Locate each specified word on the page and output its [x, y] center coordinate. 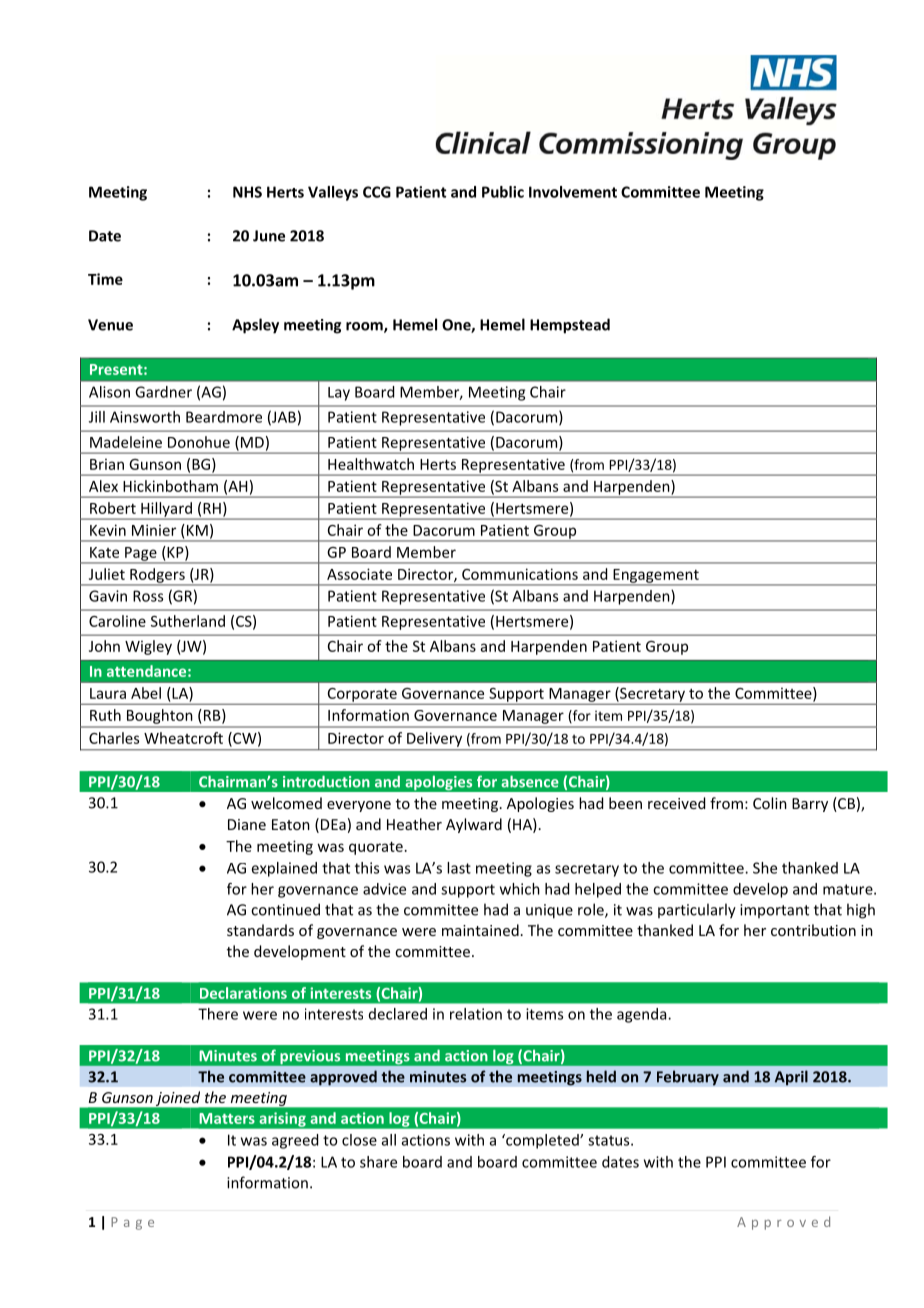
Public [503, 192]
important [774, 911]
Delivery [434, 739]
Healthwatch [371, 464]
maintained [480, 930]
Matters [227, 1118]
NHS [247, 192]
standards [260, 930]
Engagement [656, 577]
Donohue [199, 442]
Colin [770, 803]
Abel [146, 693]
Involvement [573, 192]
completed [542, 1141]
